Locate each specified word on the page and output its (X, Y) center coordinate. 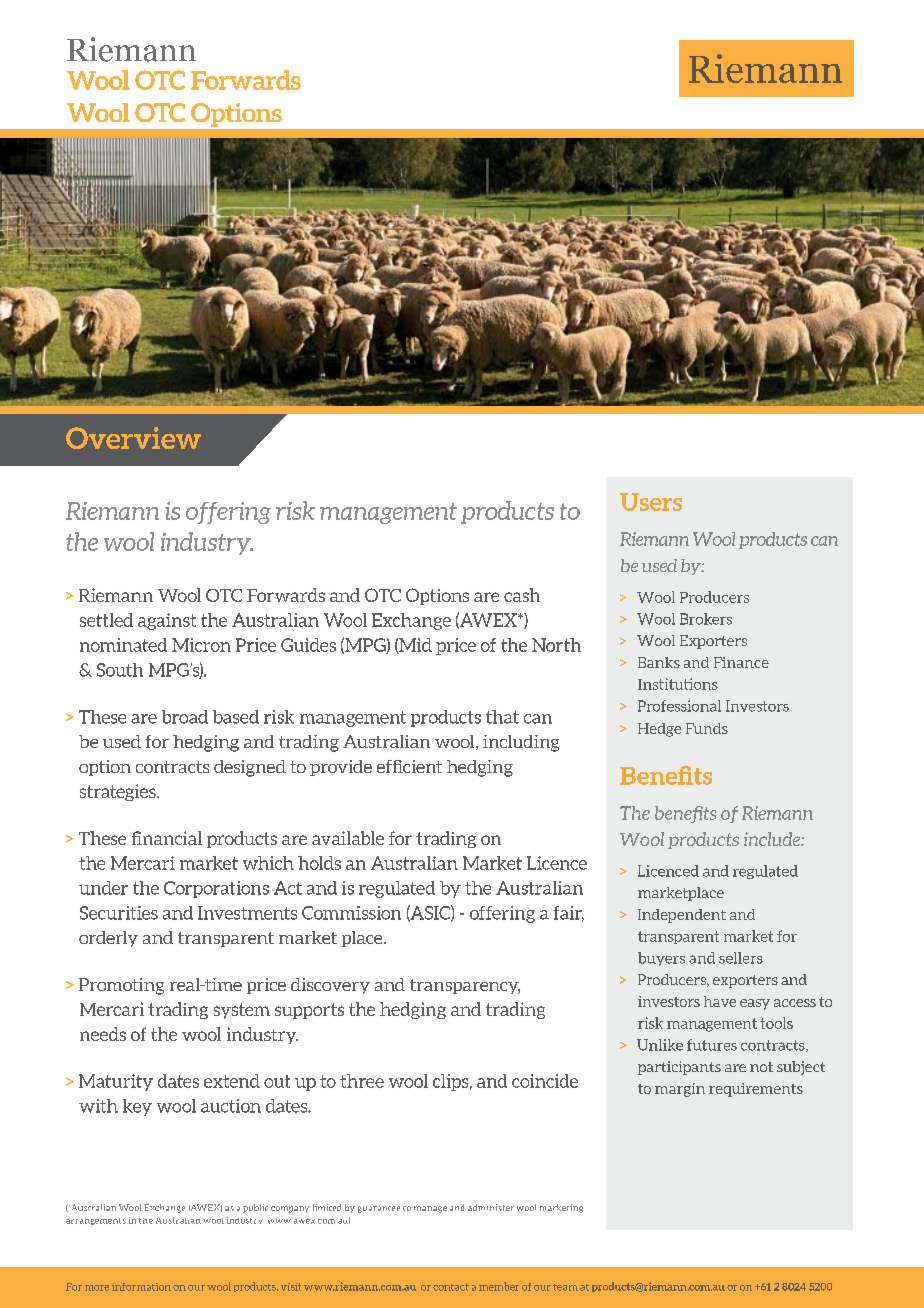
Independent (682, 916)
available (348, 838)
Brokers (706, 619)
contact (451, 1287)
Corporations (216, 889)
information (141, 1287)
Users (651, 502)
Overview (133, 438)
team (565, 1287)
